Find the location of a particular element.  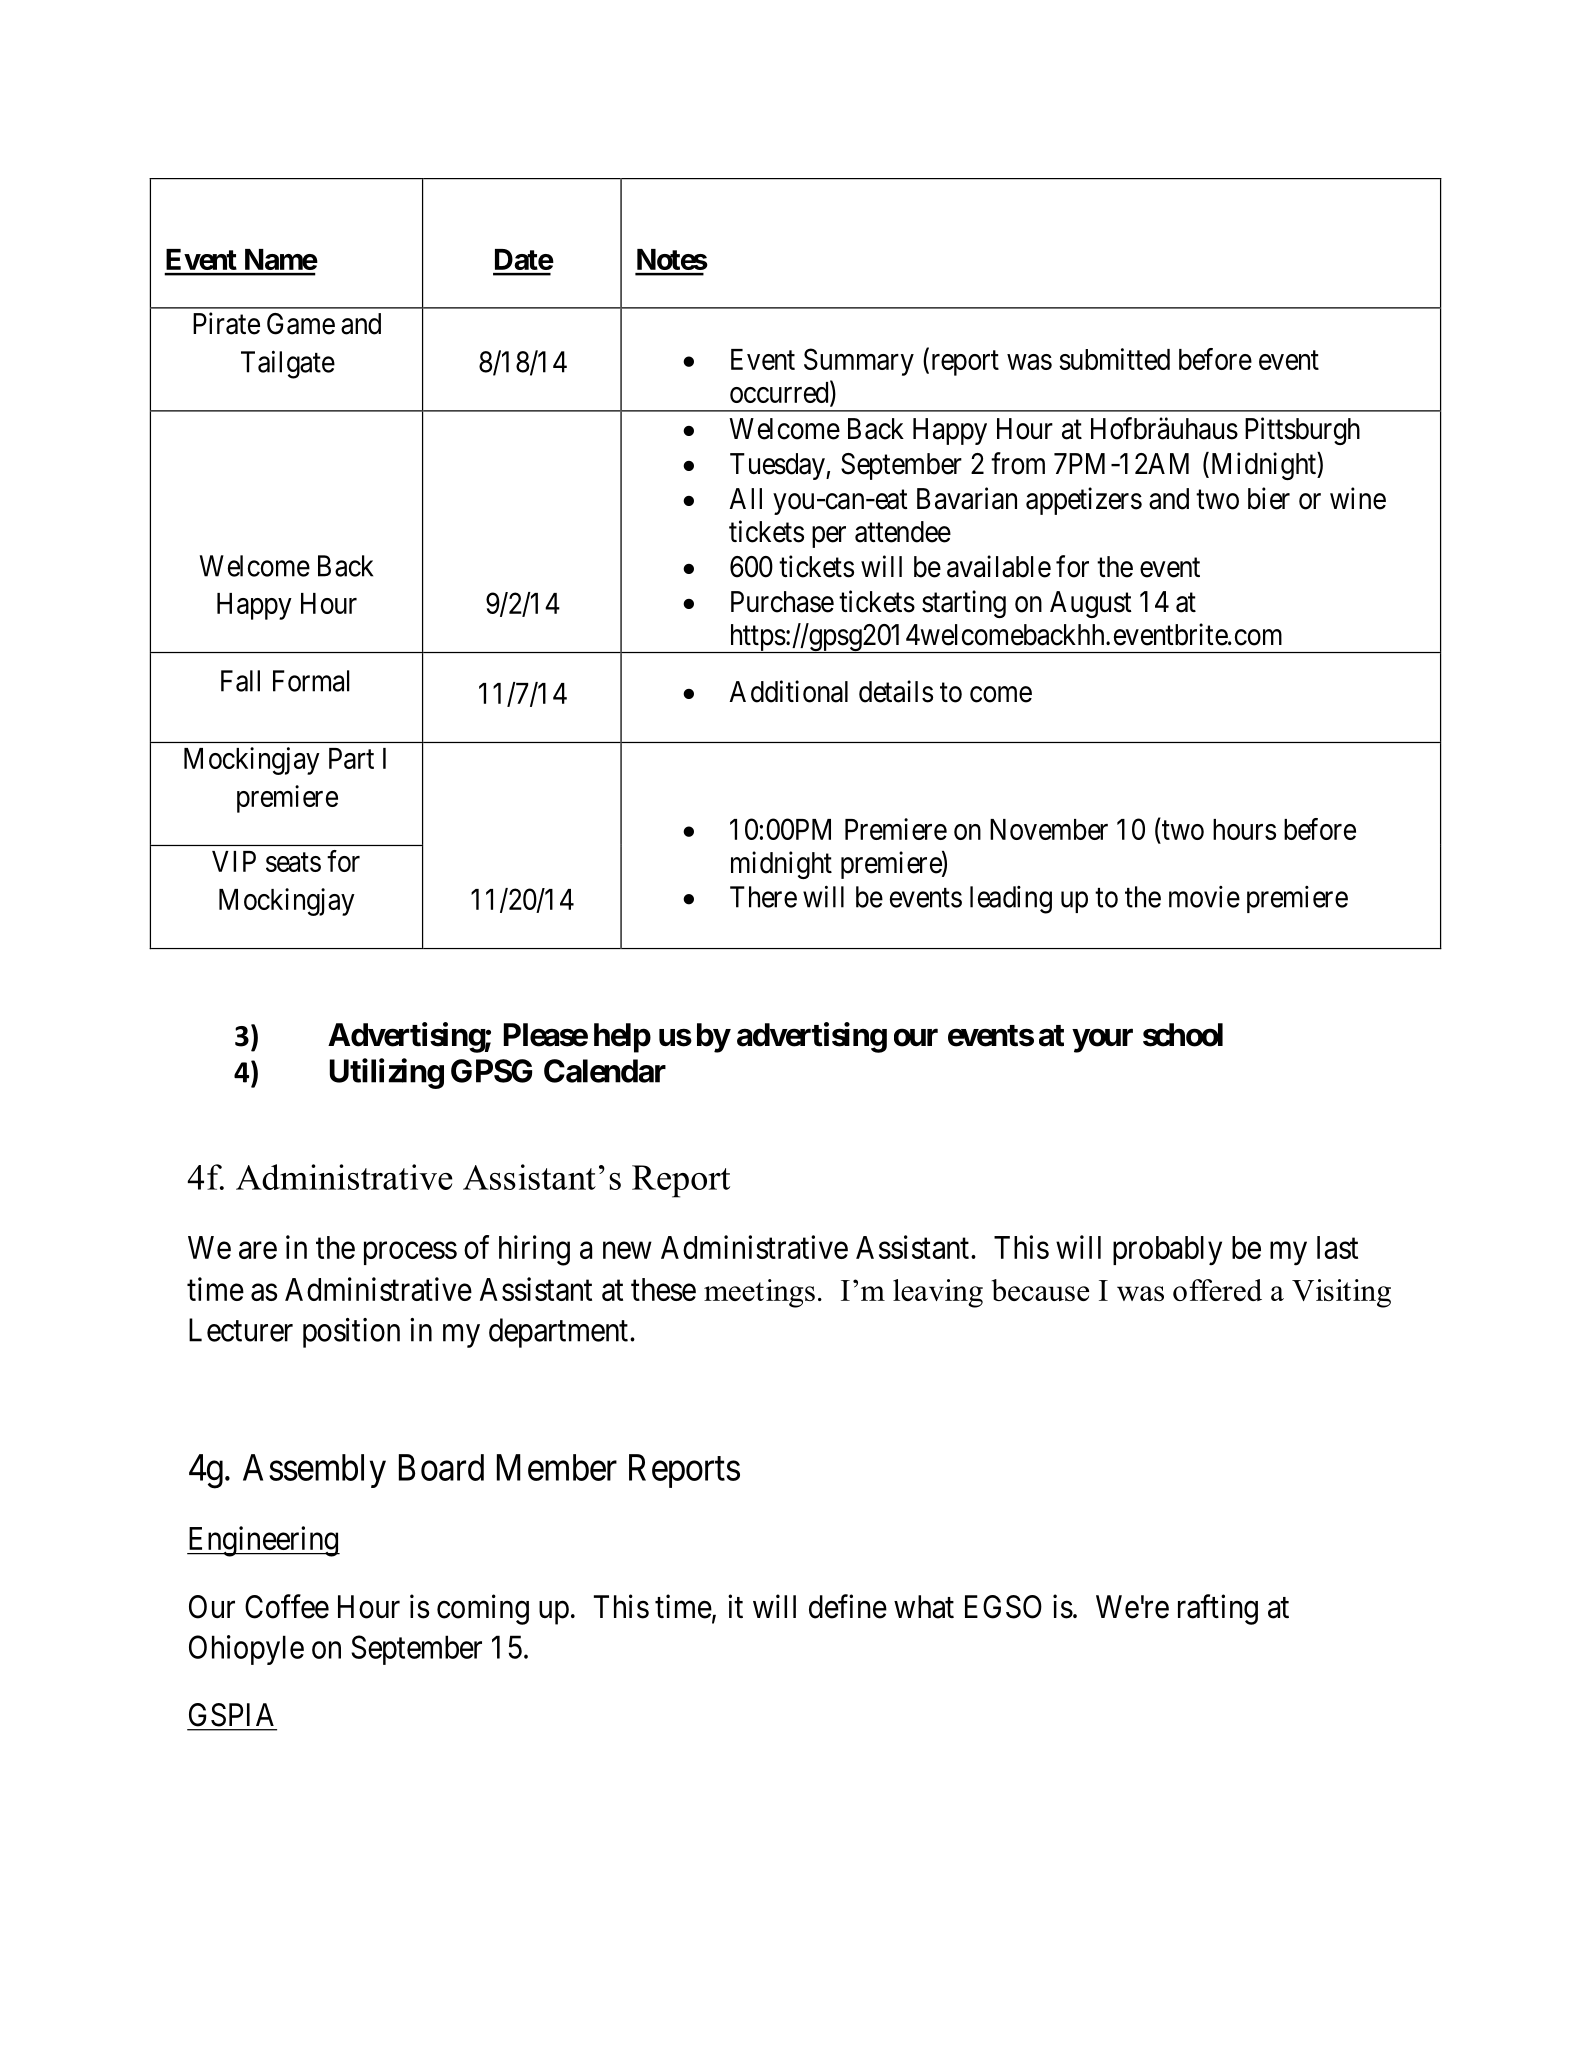

movie is located at coordinates (1204, 897).
